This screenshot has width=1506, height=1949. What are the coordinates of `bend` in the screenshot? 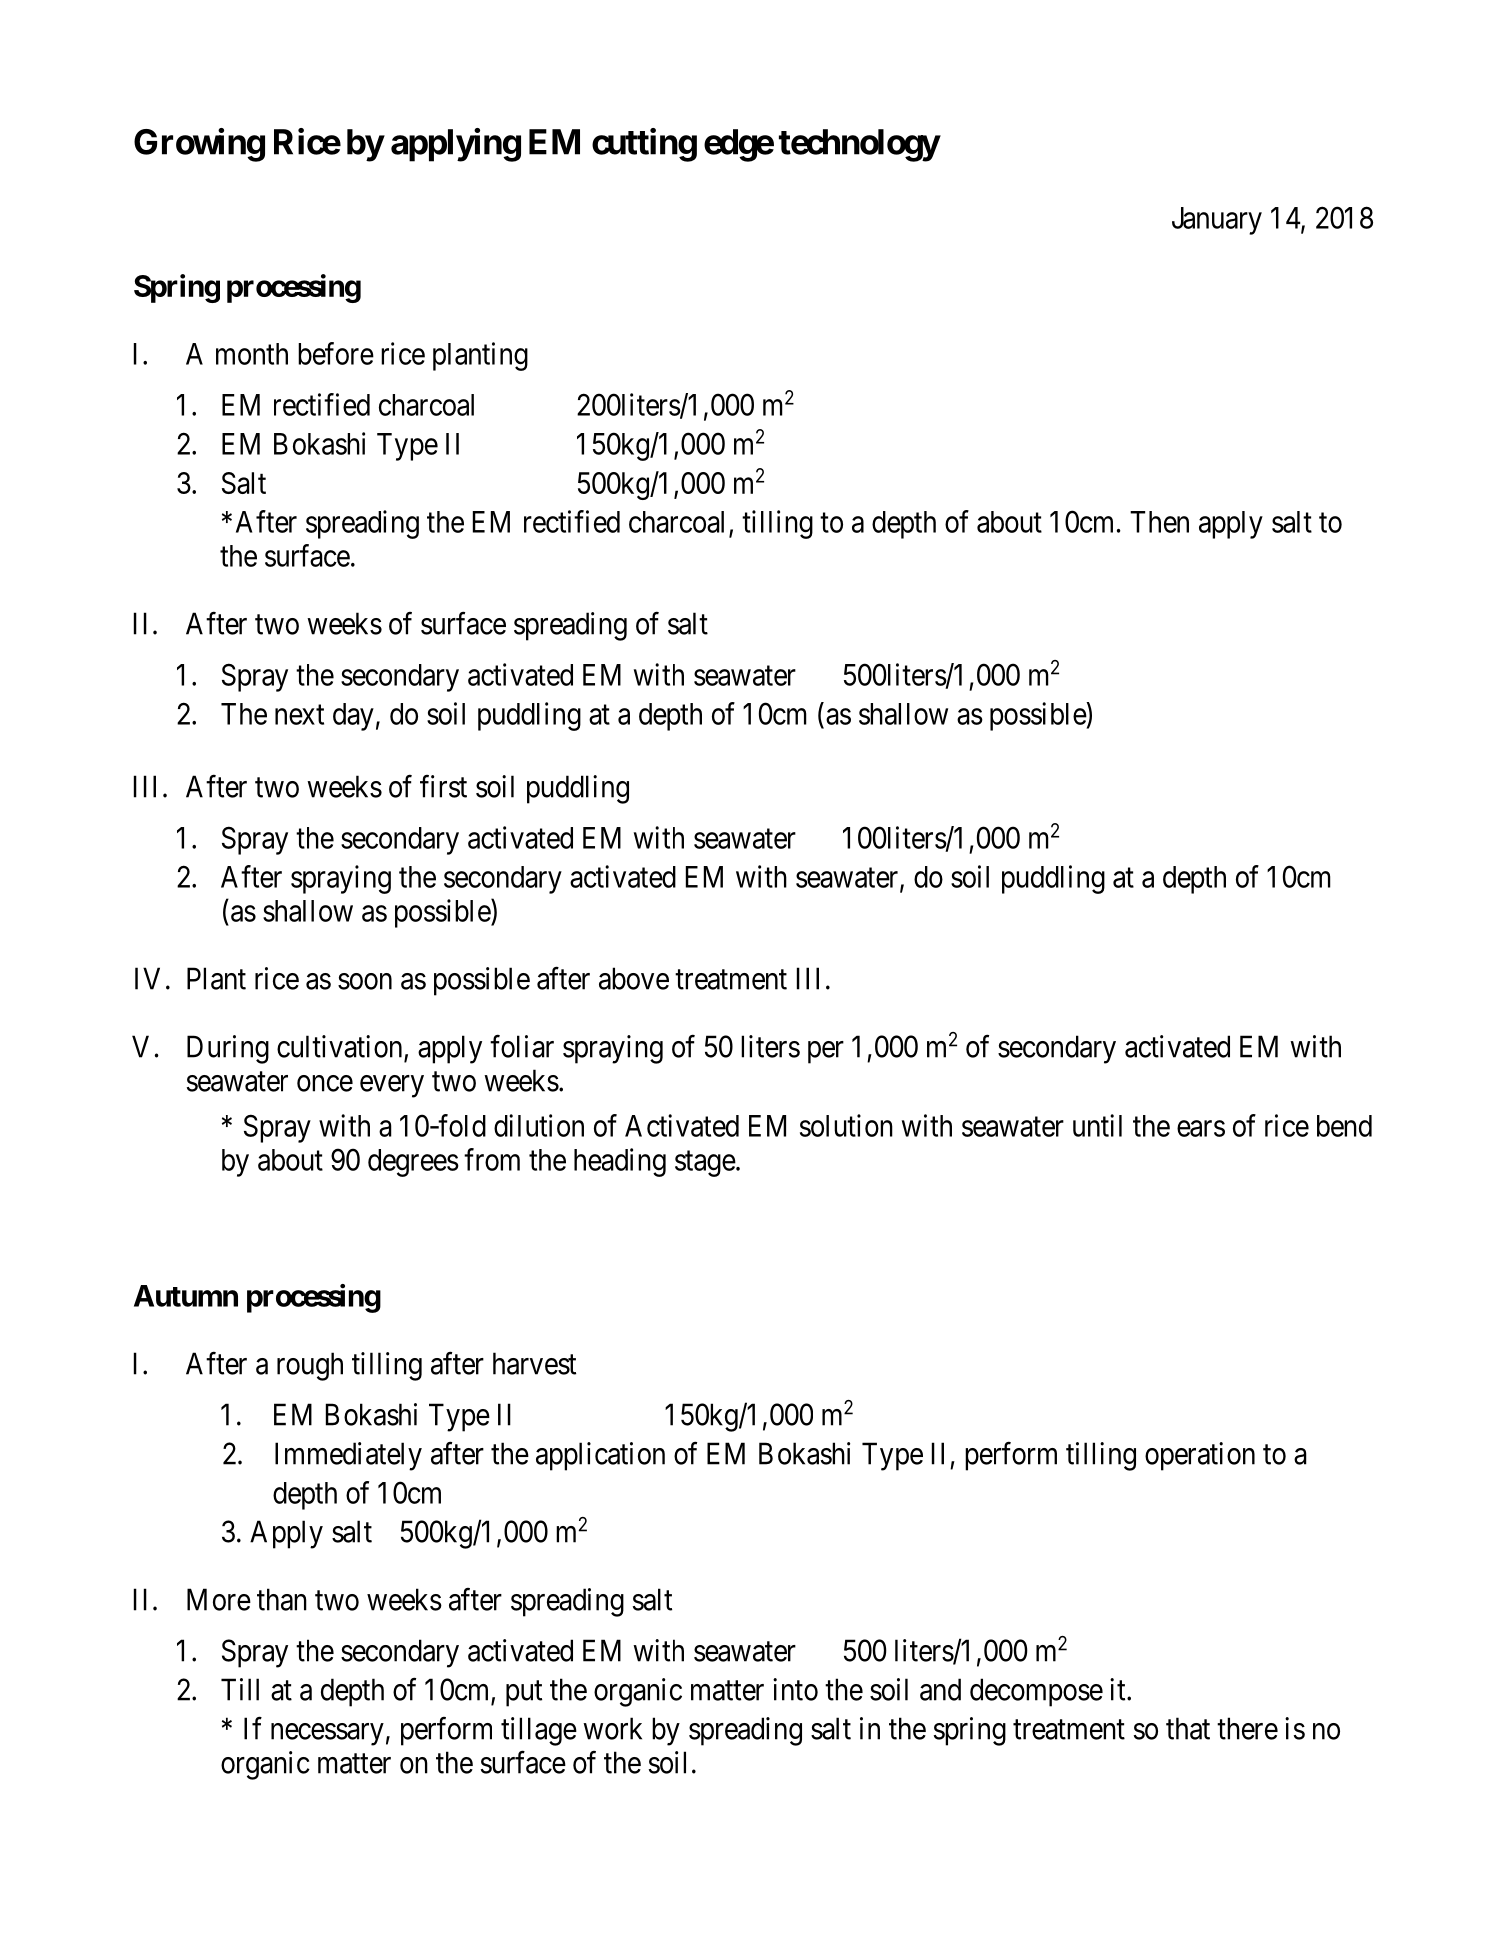 It's located at (1344, 1126).
